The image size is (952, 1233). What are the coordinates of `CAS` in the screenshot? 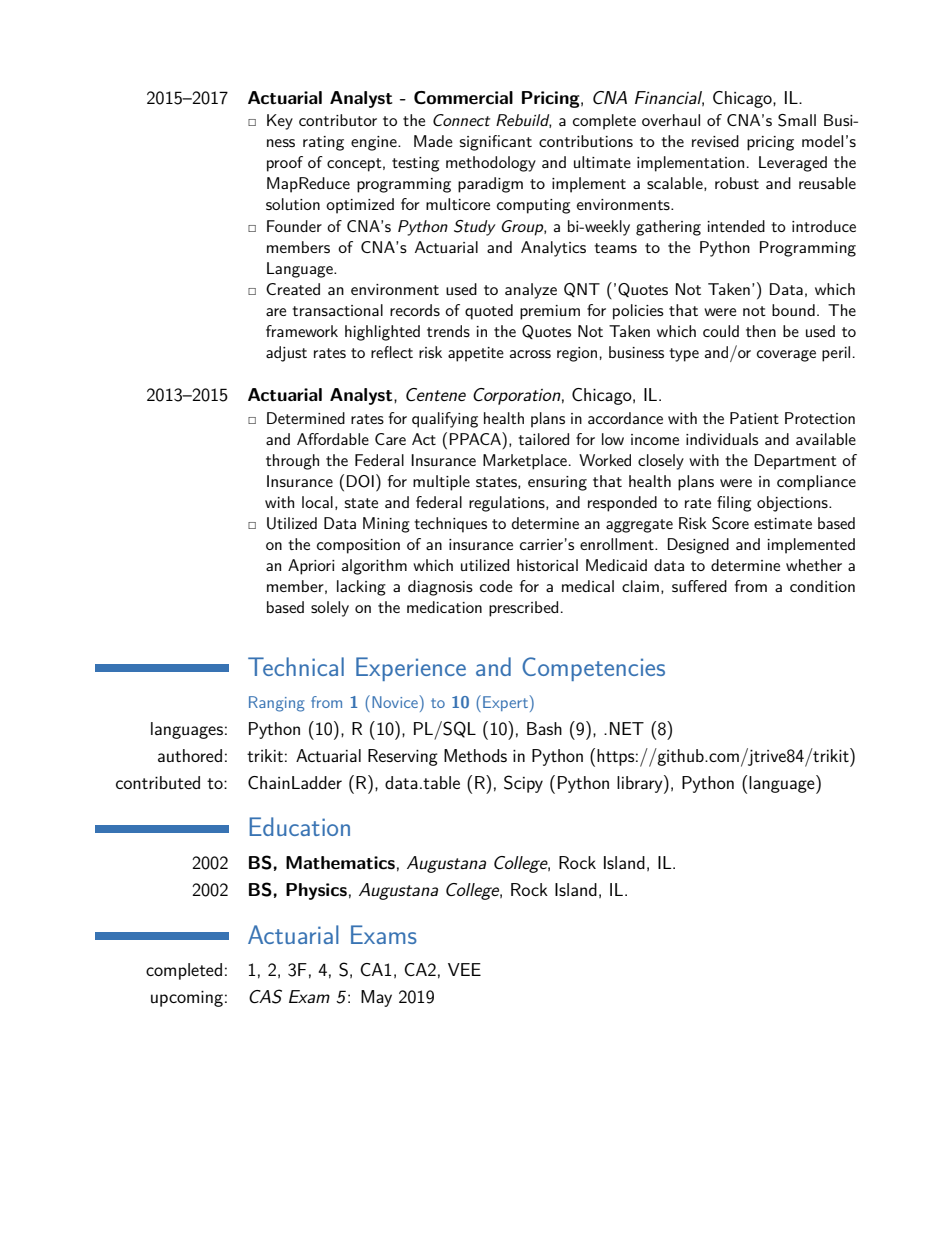 It's located at (265, 996).
